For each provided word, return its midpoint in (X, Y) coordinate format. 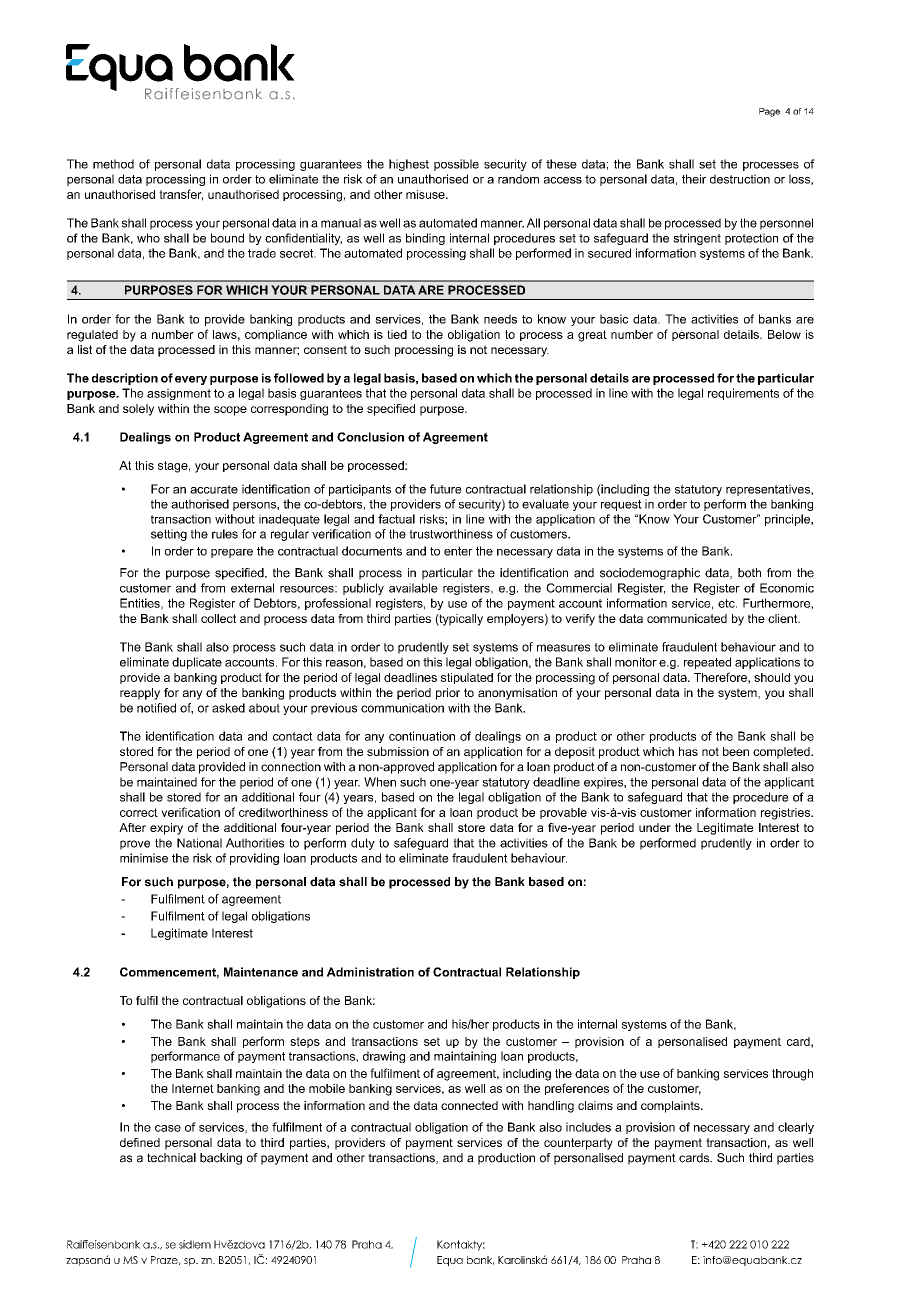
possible (456, 165)
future (446, 489)
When (380, 782)
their (694, 179)
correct (139, 812)
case (168, 1128)
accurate (214, 489)
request (621, 505)
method (113, 164)
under (655, 827)
